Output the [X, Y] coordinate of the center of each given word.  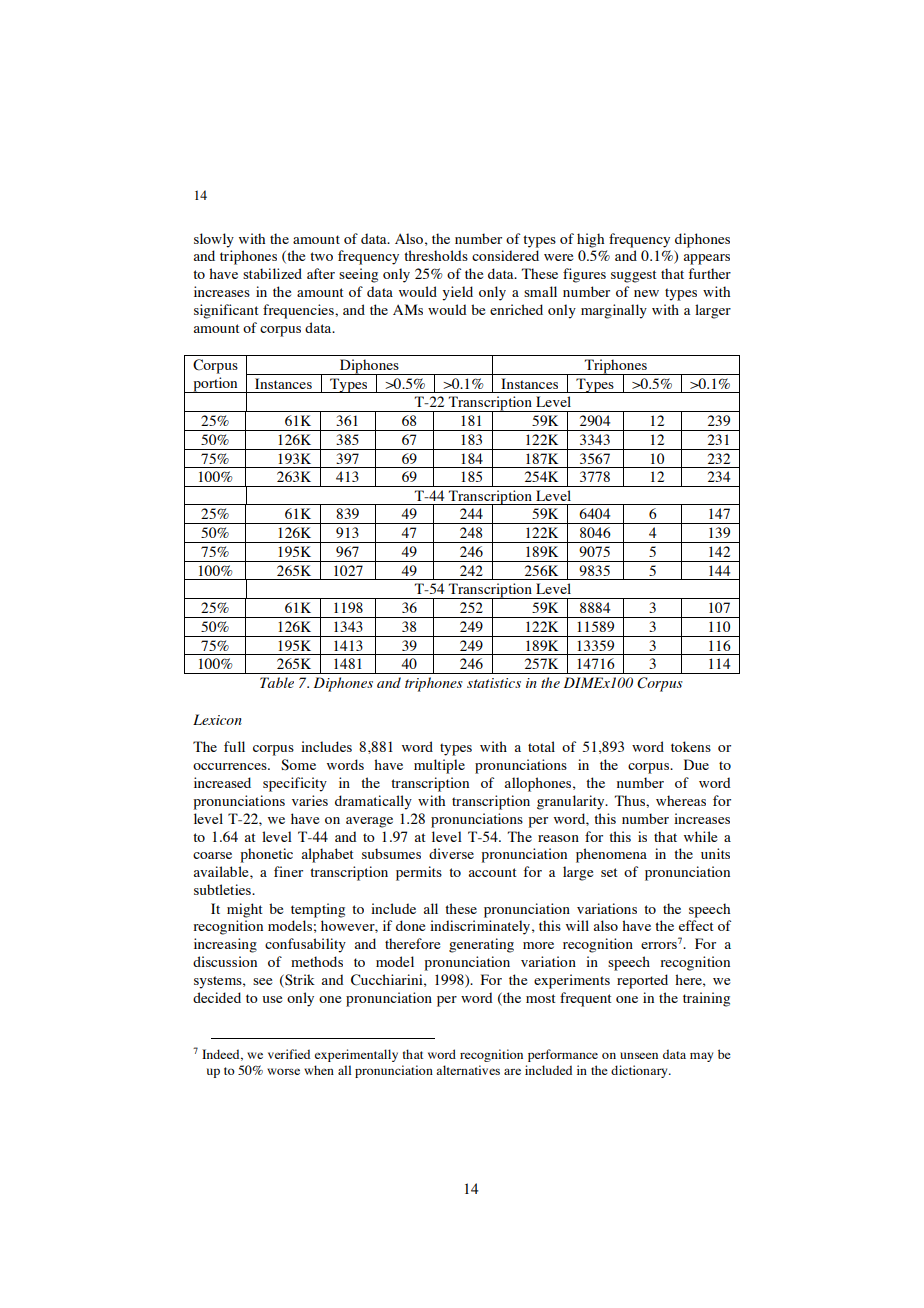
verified [289, 1054]
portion [215, 385]
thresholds [436, 255]
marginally [614, 311]
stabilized [272, 273]
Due [696, 764]
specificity [295, 784]
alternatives [468, 1070]
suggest [634, 276]
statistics [494, 683]
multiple [439, 766]
